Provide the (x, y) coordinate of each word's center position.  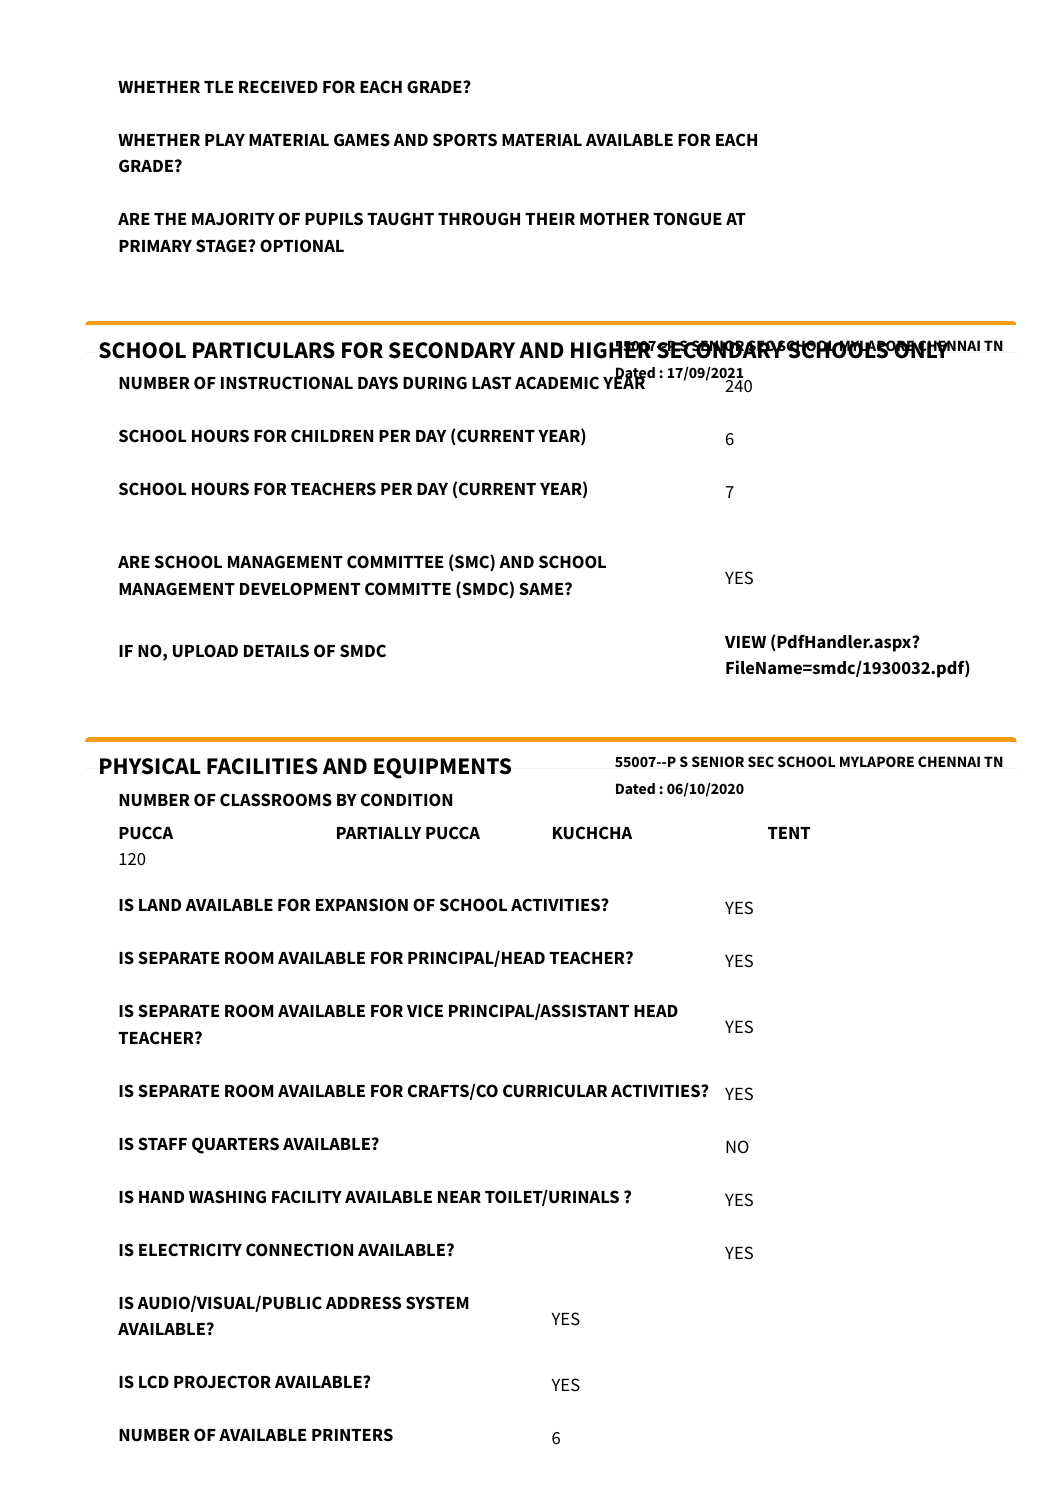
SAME (542, 589)
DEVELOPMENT (300, 588)
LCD (154, 1382)
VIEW (745, 642)
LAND (160, 905)
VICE (425, 1011)
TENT (789, 833)
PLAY (225, 140)
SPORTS (465, 140)
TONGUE (687, 219)
